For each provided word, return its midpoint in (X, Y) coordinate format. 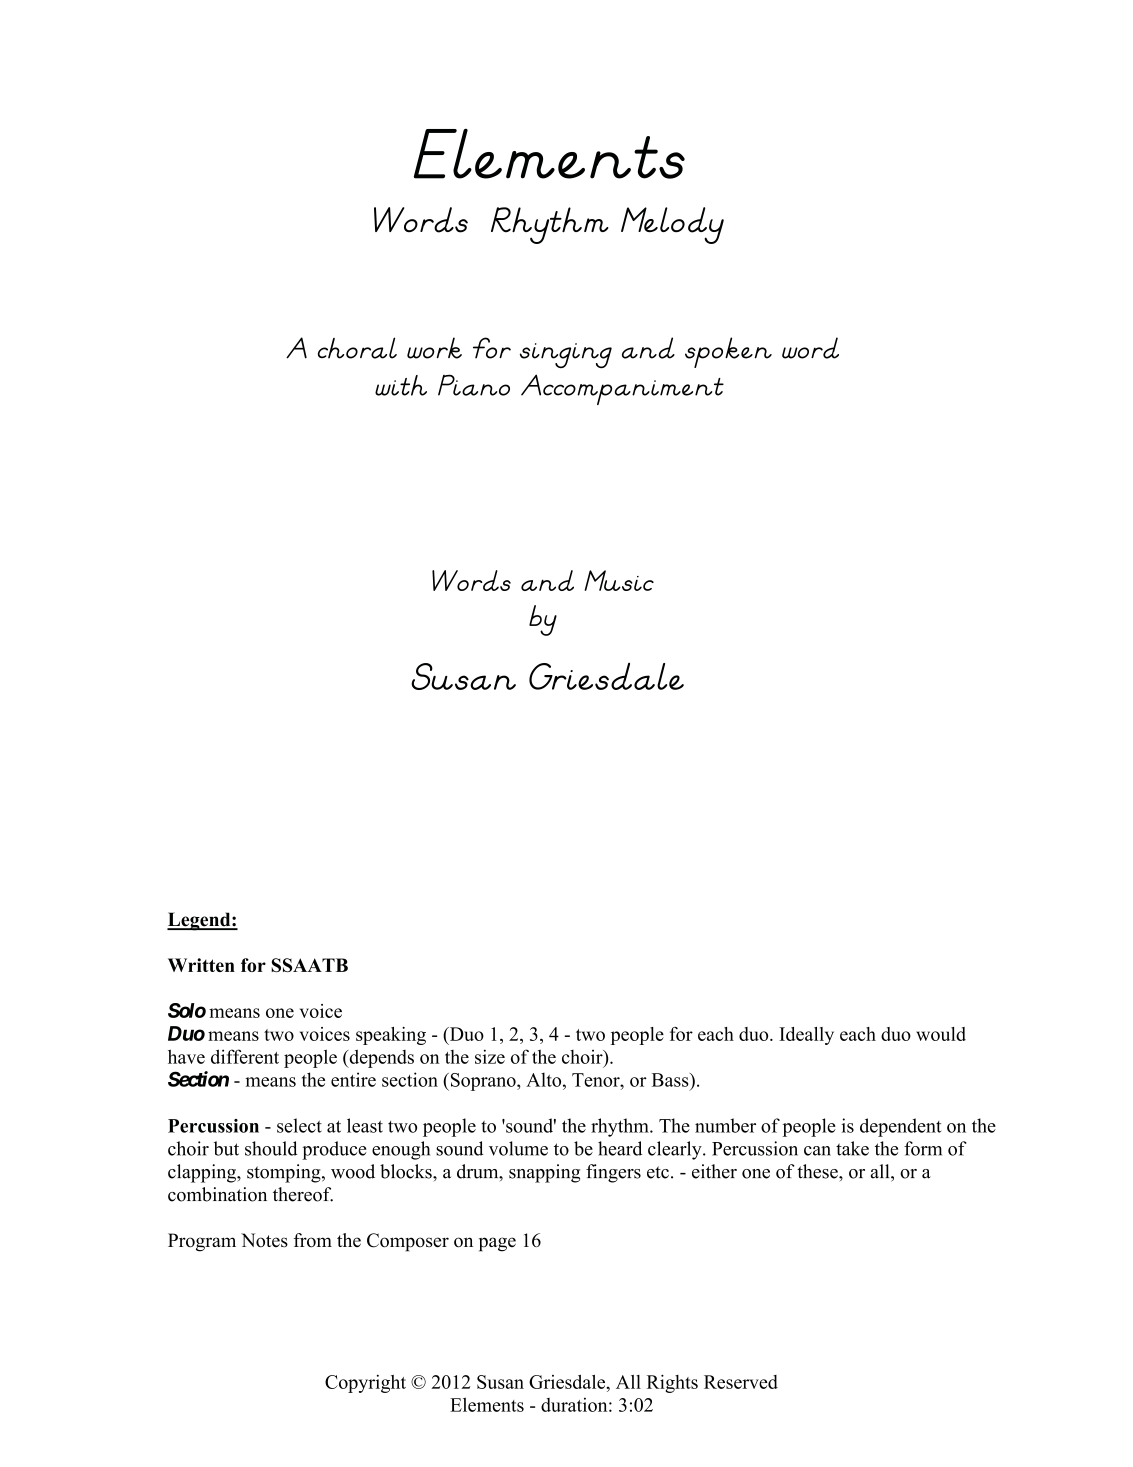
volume (518, 1148)
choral (357, 348)
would (941, 1034)
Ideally (806, 1036)
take (852, 1148)
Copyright (365, 1384)
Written (201, 965)
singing (566, 356)
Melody (672, 225)
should (271, 1148)
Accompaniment (622, 389)
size (490, 1056)
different (245, 1056)
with (401, 385)
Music (619, 580)
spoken (728, 352)
